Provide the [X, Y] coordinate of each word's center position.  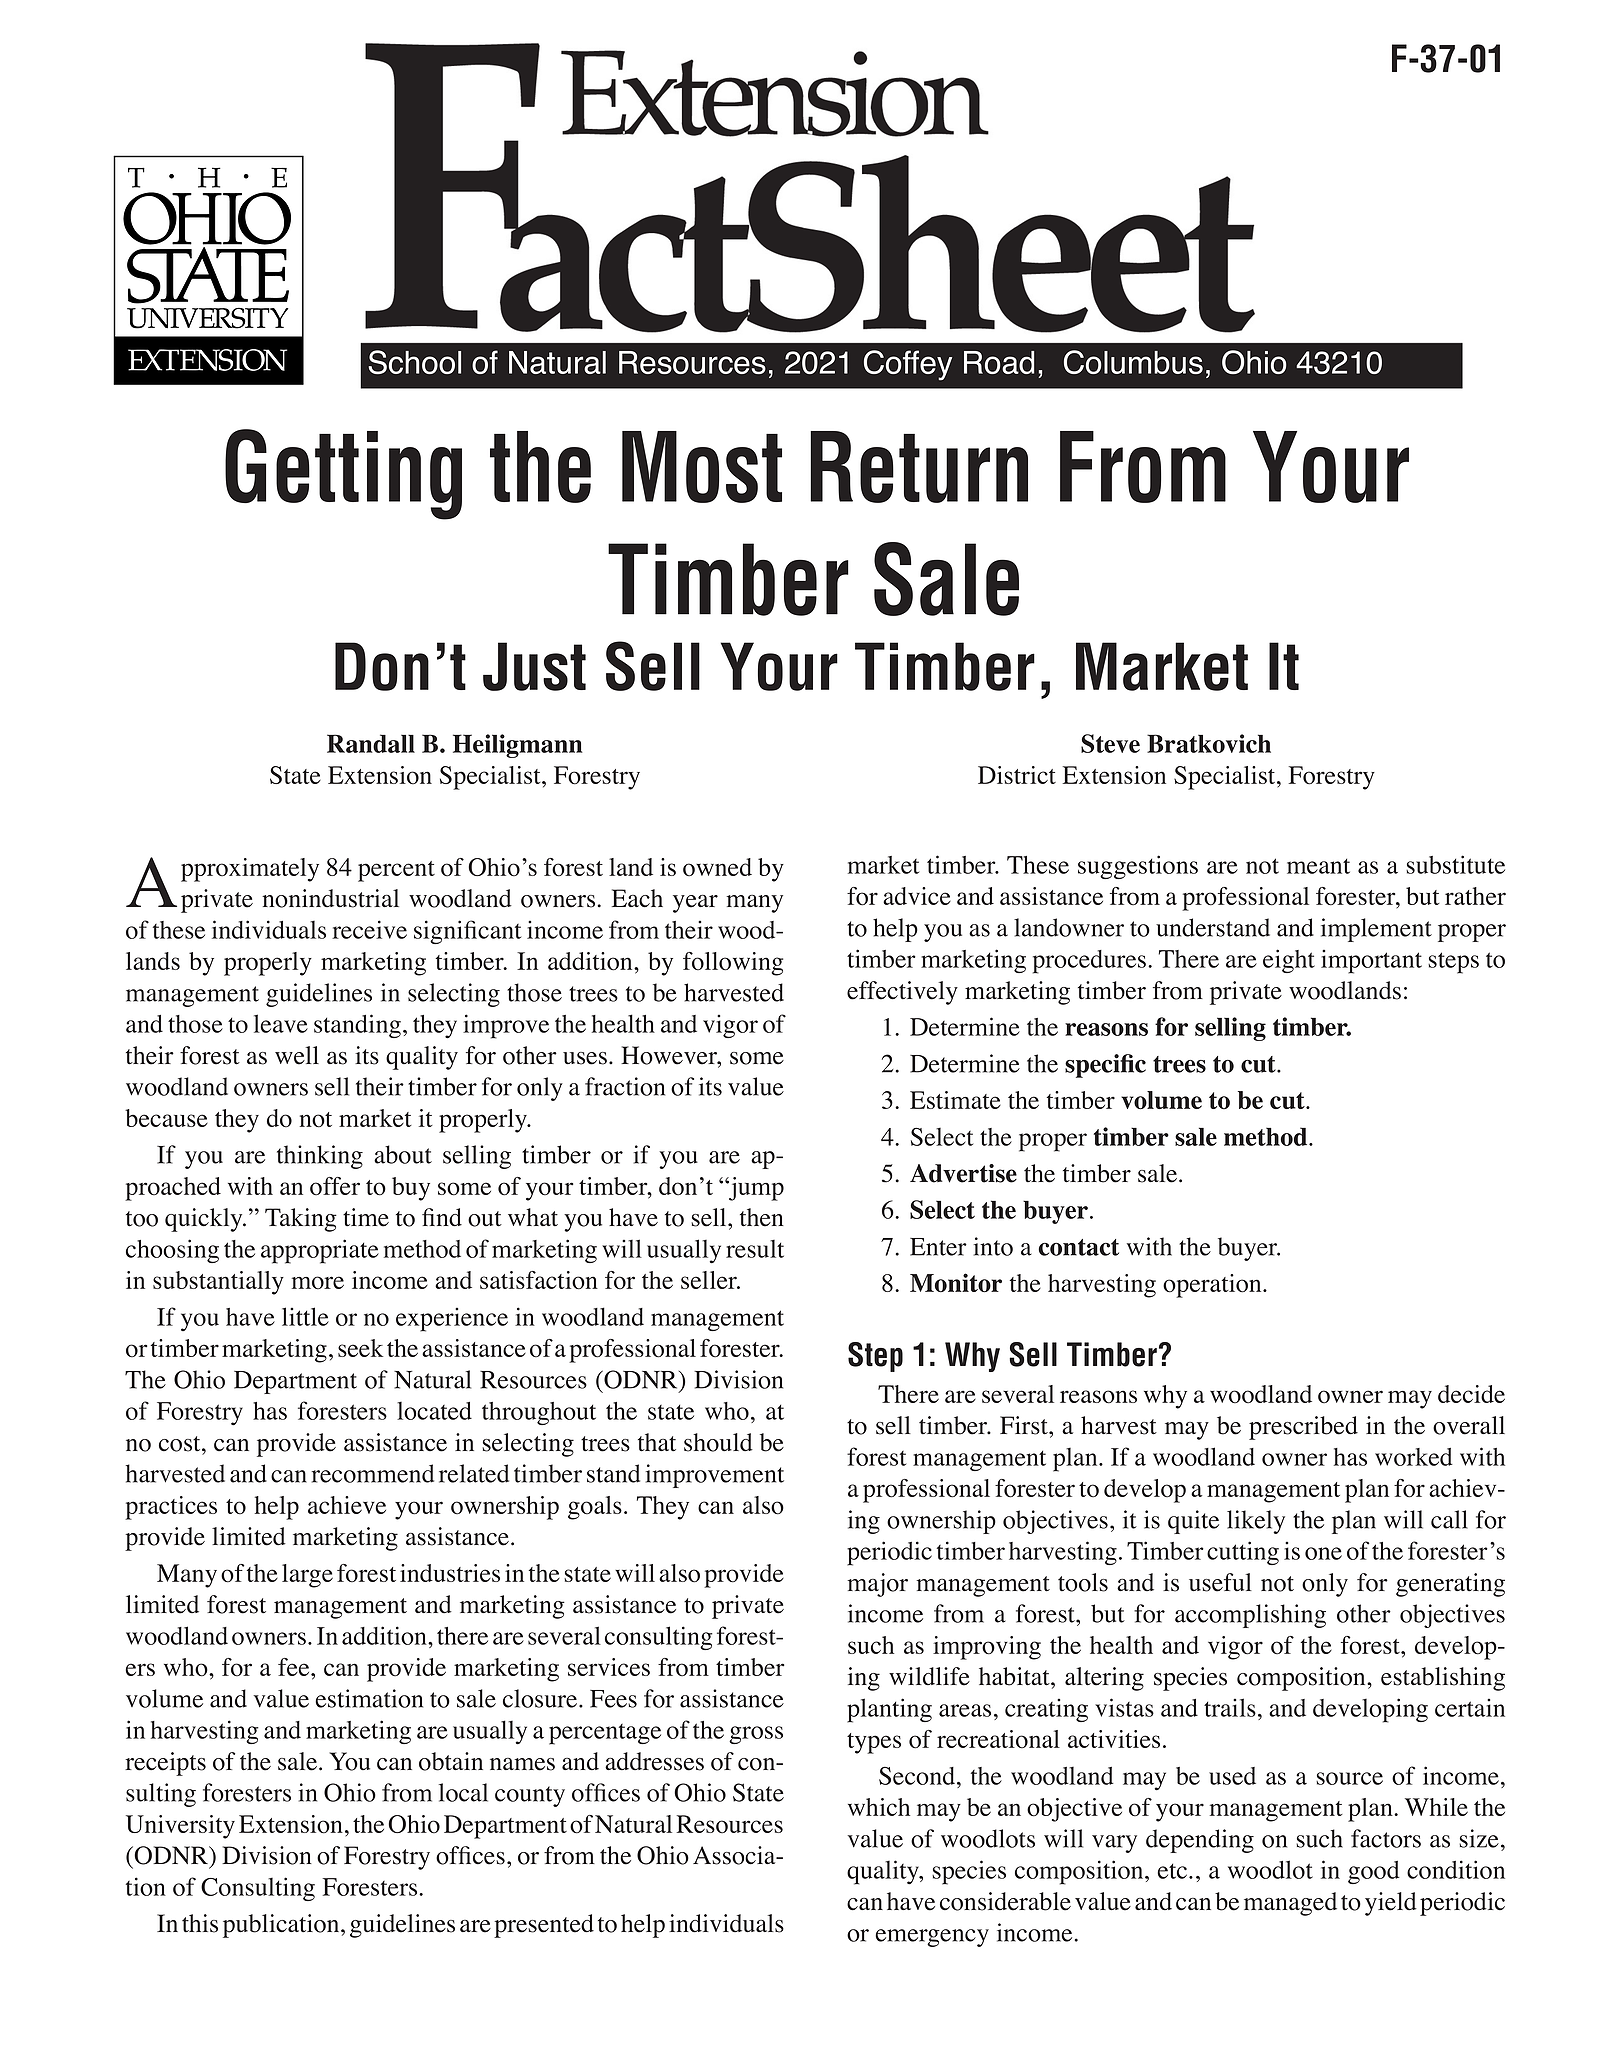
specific [1105, 1066]
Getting [343, 474]
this [200, 1923]
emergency [932, 1938]
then [762, 1217]
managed [1290, 1904]
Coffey [908, 365]
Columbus [1133, 362]
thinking [320, 1157]
